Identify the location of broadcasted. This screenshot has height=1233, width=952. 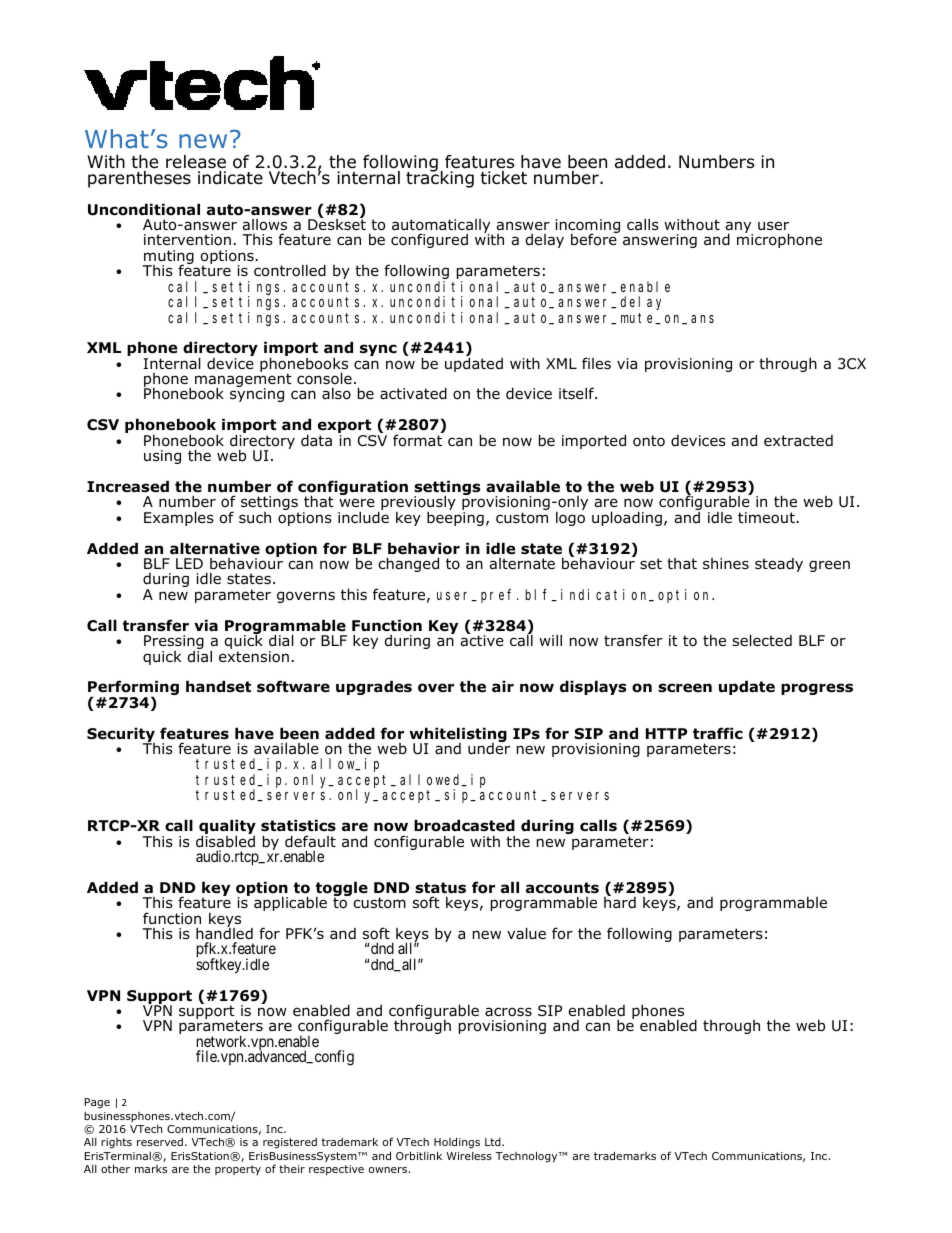
(464, 825).
